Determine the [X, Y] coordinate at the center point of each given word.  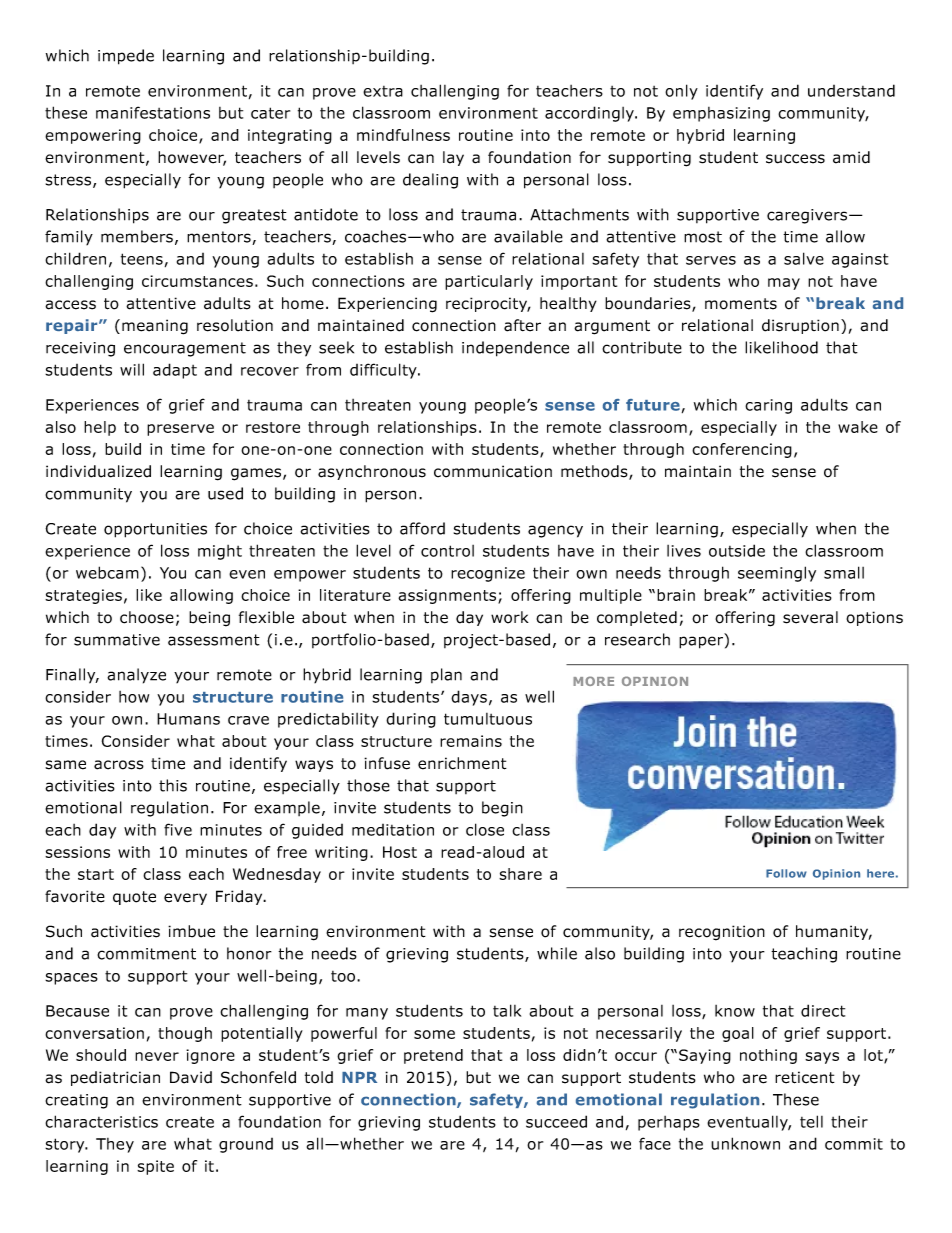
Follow [786, 873]
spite [155, 1167]
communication [493, 471]
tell [811, 1121]
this [173, 785]
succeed [556, 1121]
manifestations [153, 112]
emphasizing [721, 114]
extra [383, 91]
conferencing [742, 450]
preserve [180, 430]
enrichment [462, 763]
